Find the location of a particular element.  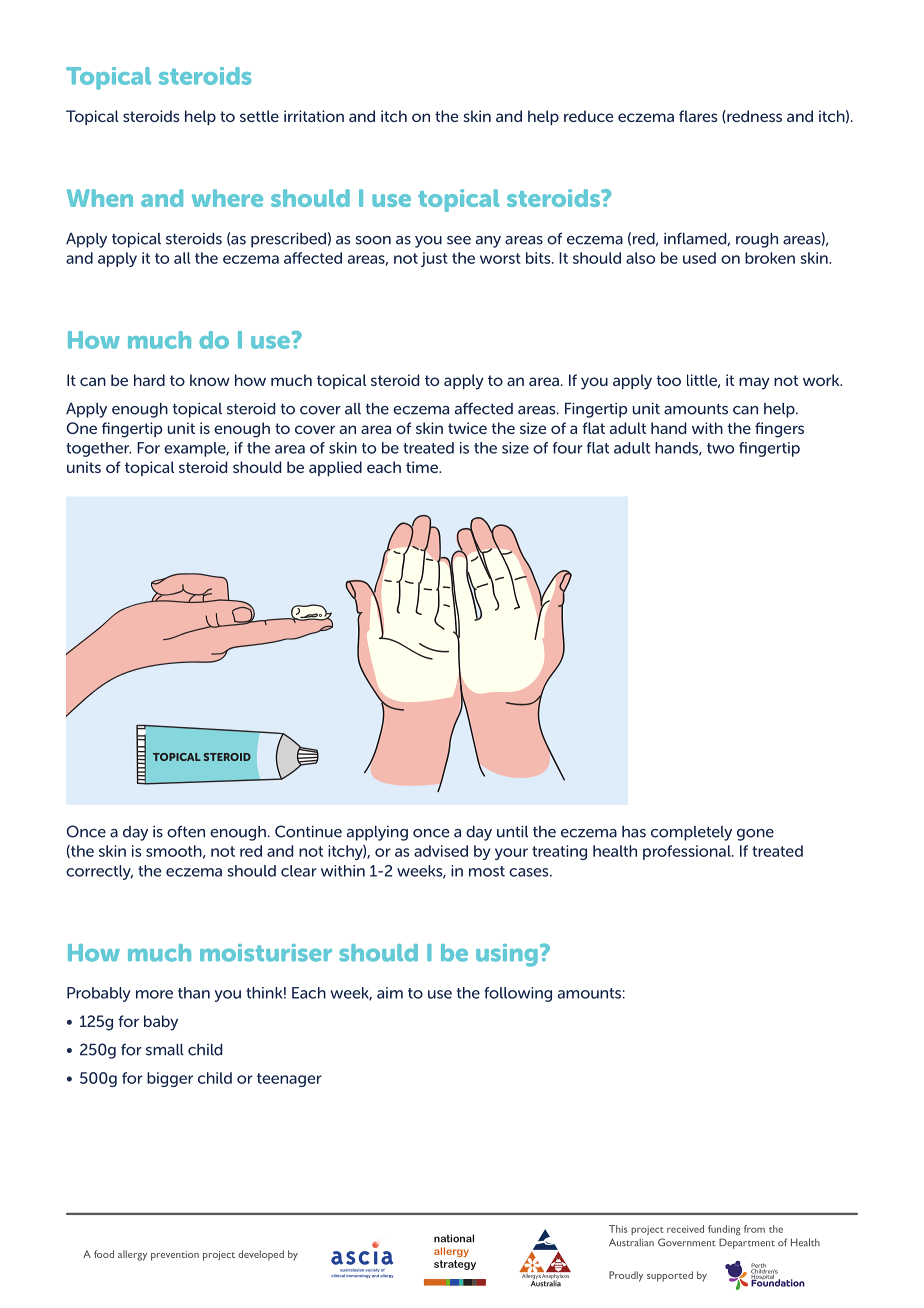

prevention is located at coordinates (175, 1256).
